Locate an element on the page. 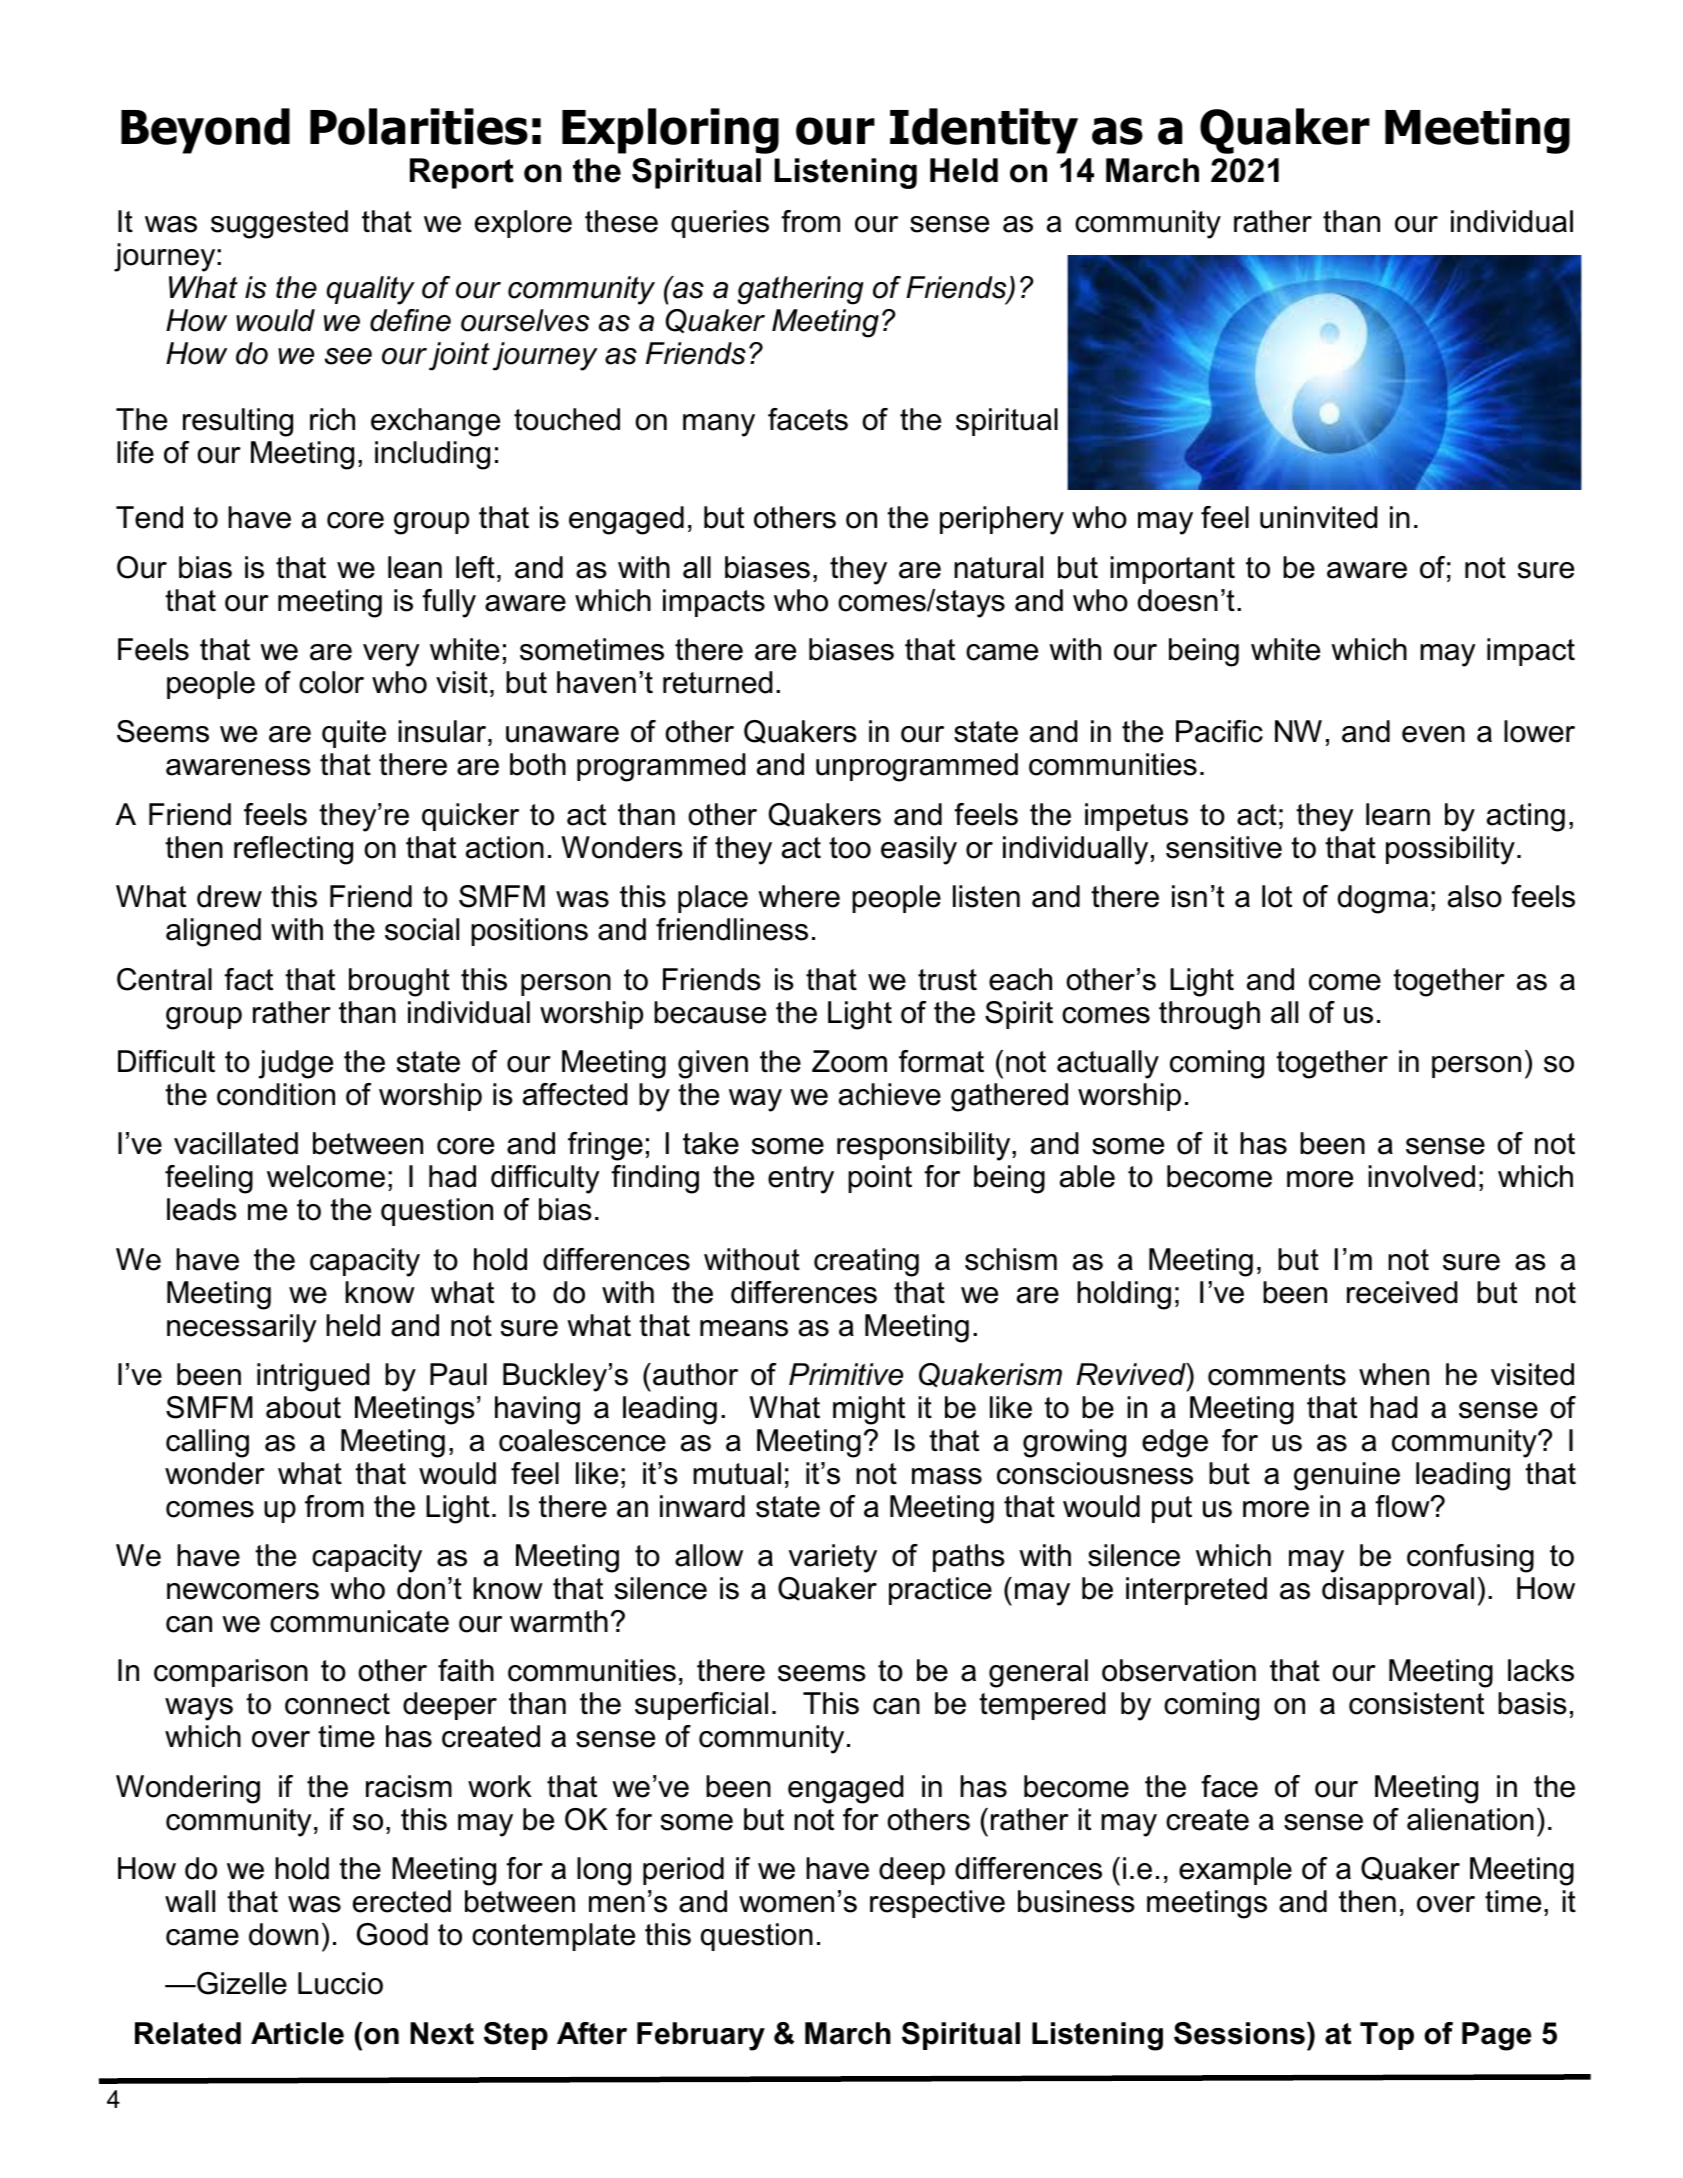 The image size is (1683, 2178). when is located at coordinates (1394, 1374).
